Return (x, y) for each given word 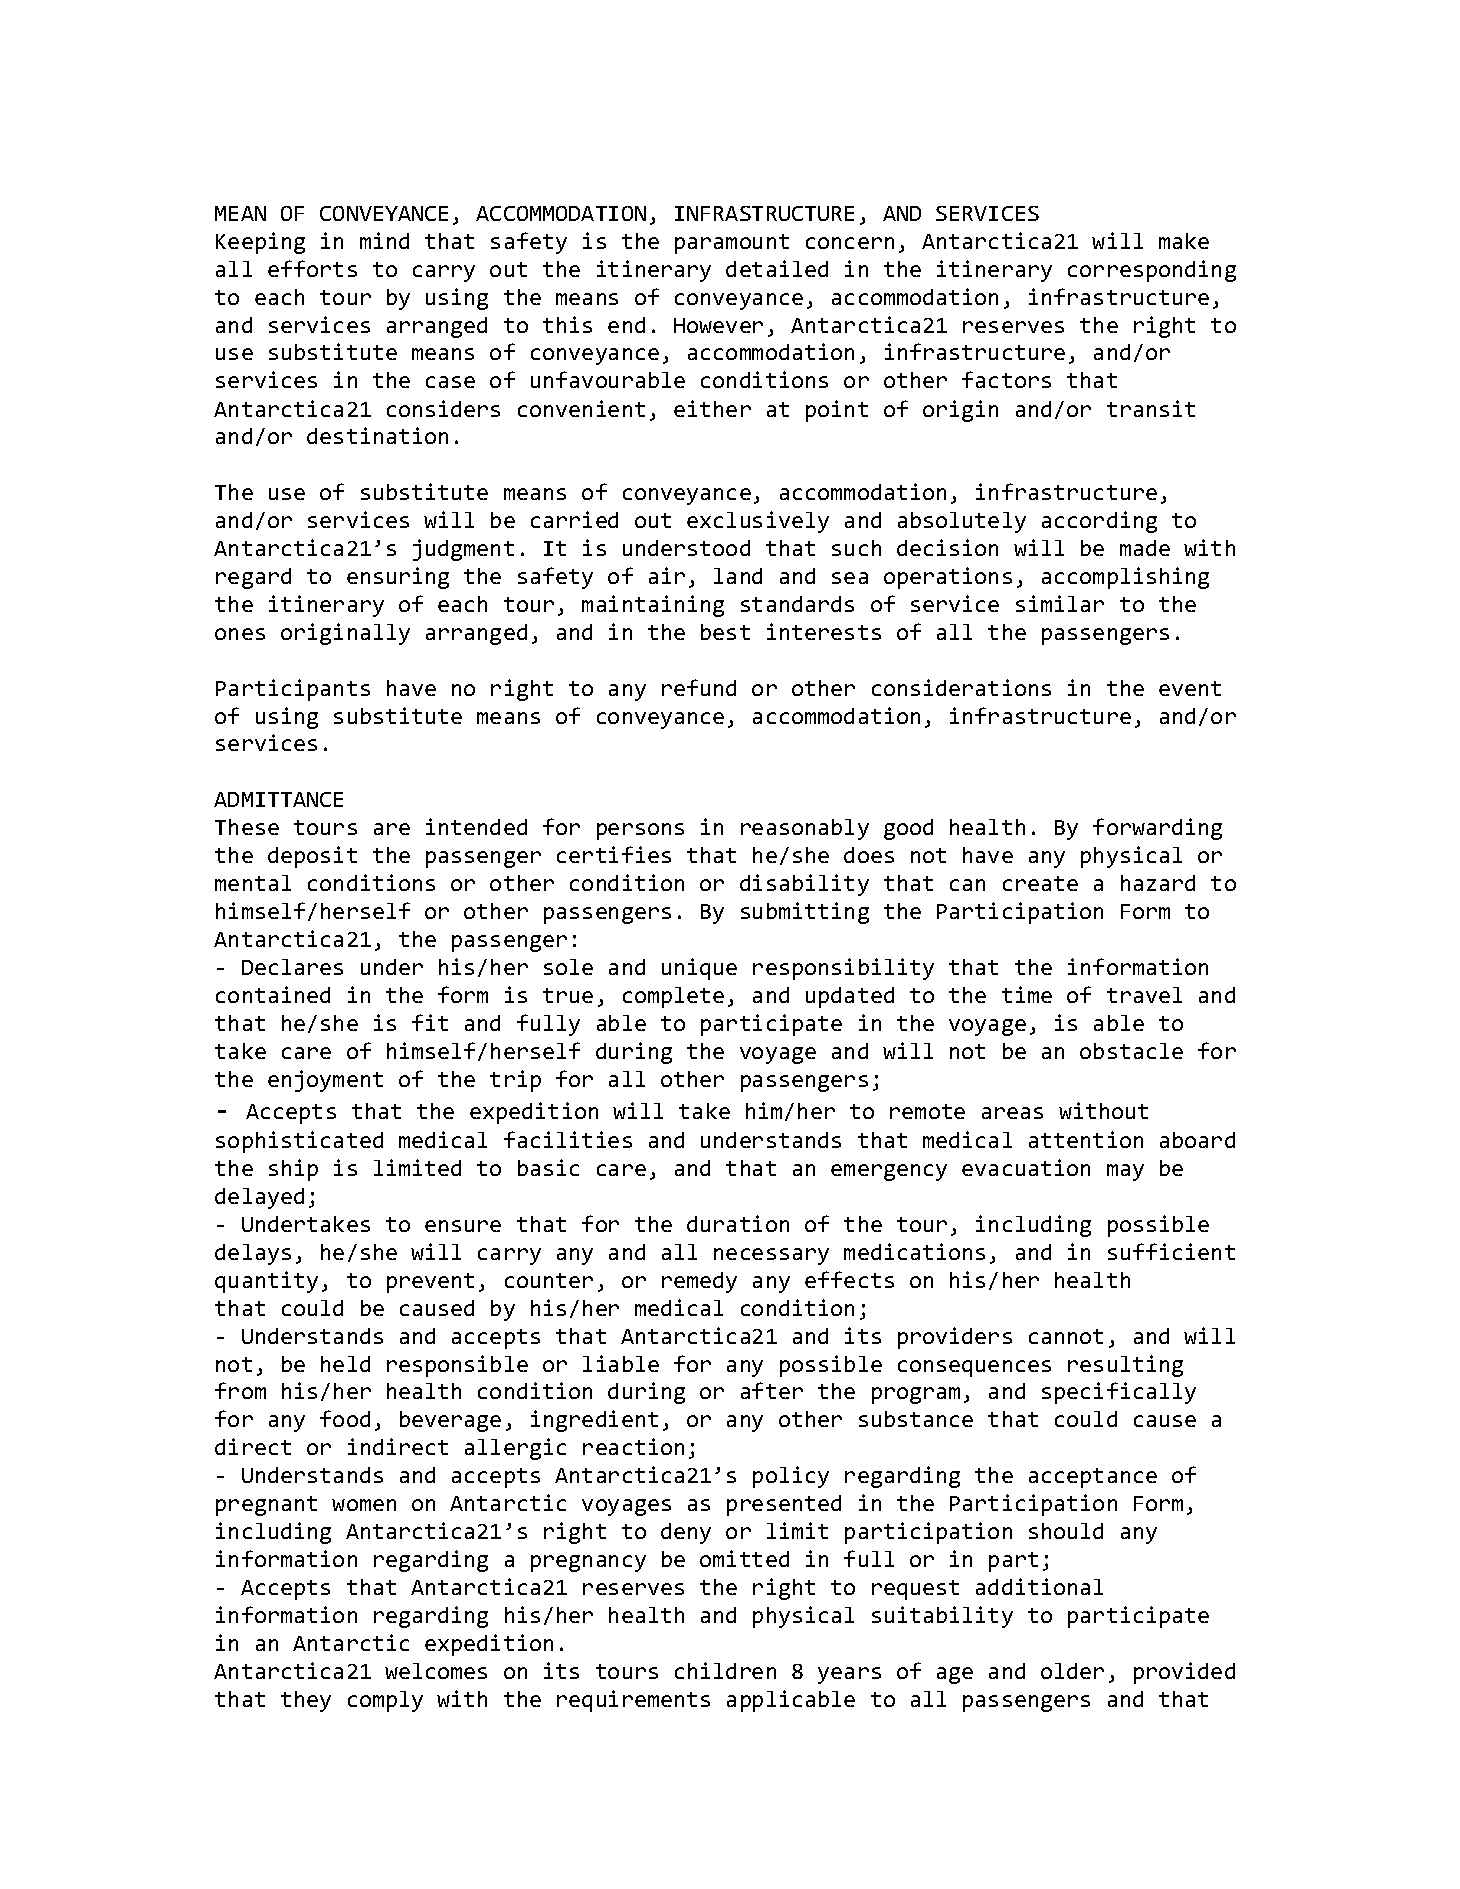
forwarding (1157, 829)
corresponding (1152, 271)
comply (385, 1701)
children (725, 1670)
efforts (312, 268)
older (1072, 1671)
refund (699, 687)
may (1125, 1172)
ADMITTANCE (278, 799)
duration (738, 1223)
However (718, 325)
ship (293, 1170)
